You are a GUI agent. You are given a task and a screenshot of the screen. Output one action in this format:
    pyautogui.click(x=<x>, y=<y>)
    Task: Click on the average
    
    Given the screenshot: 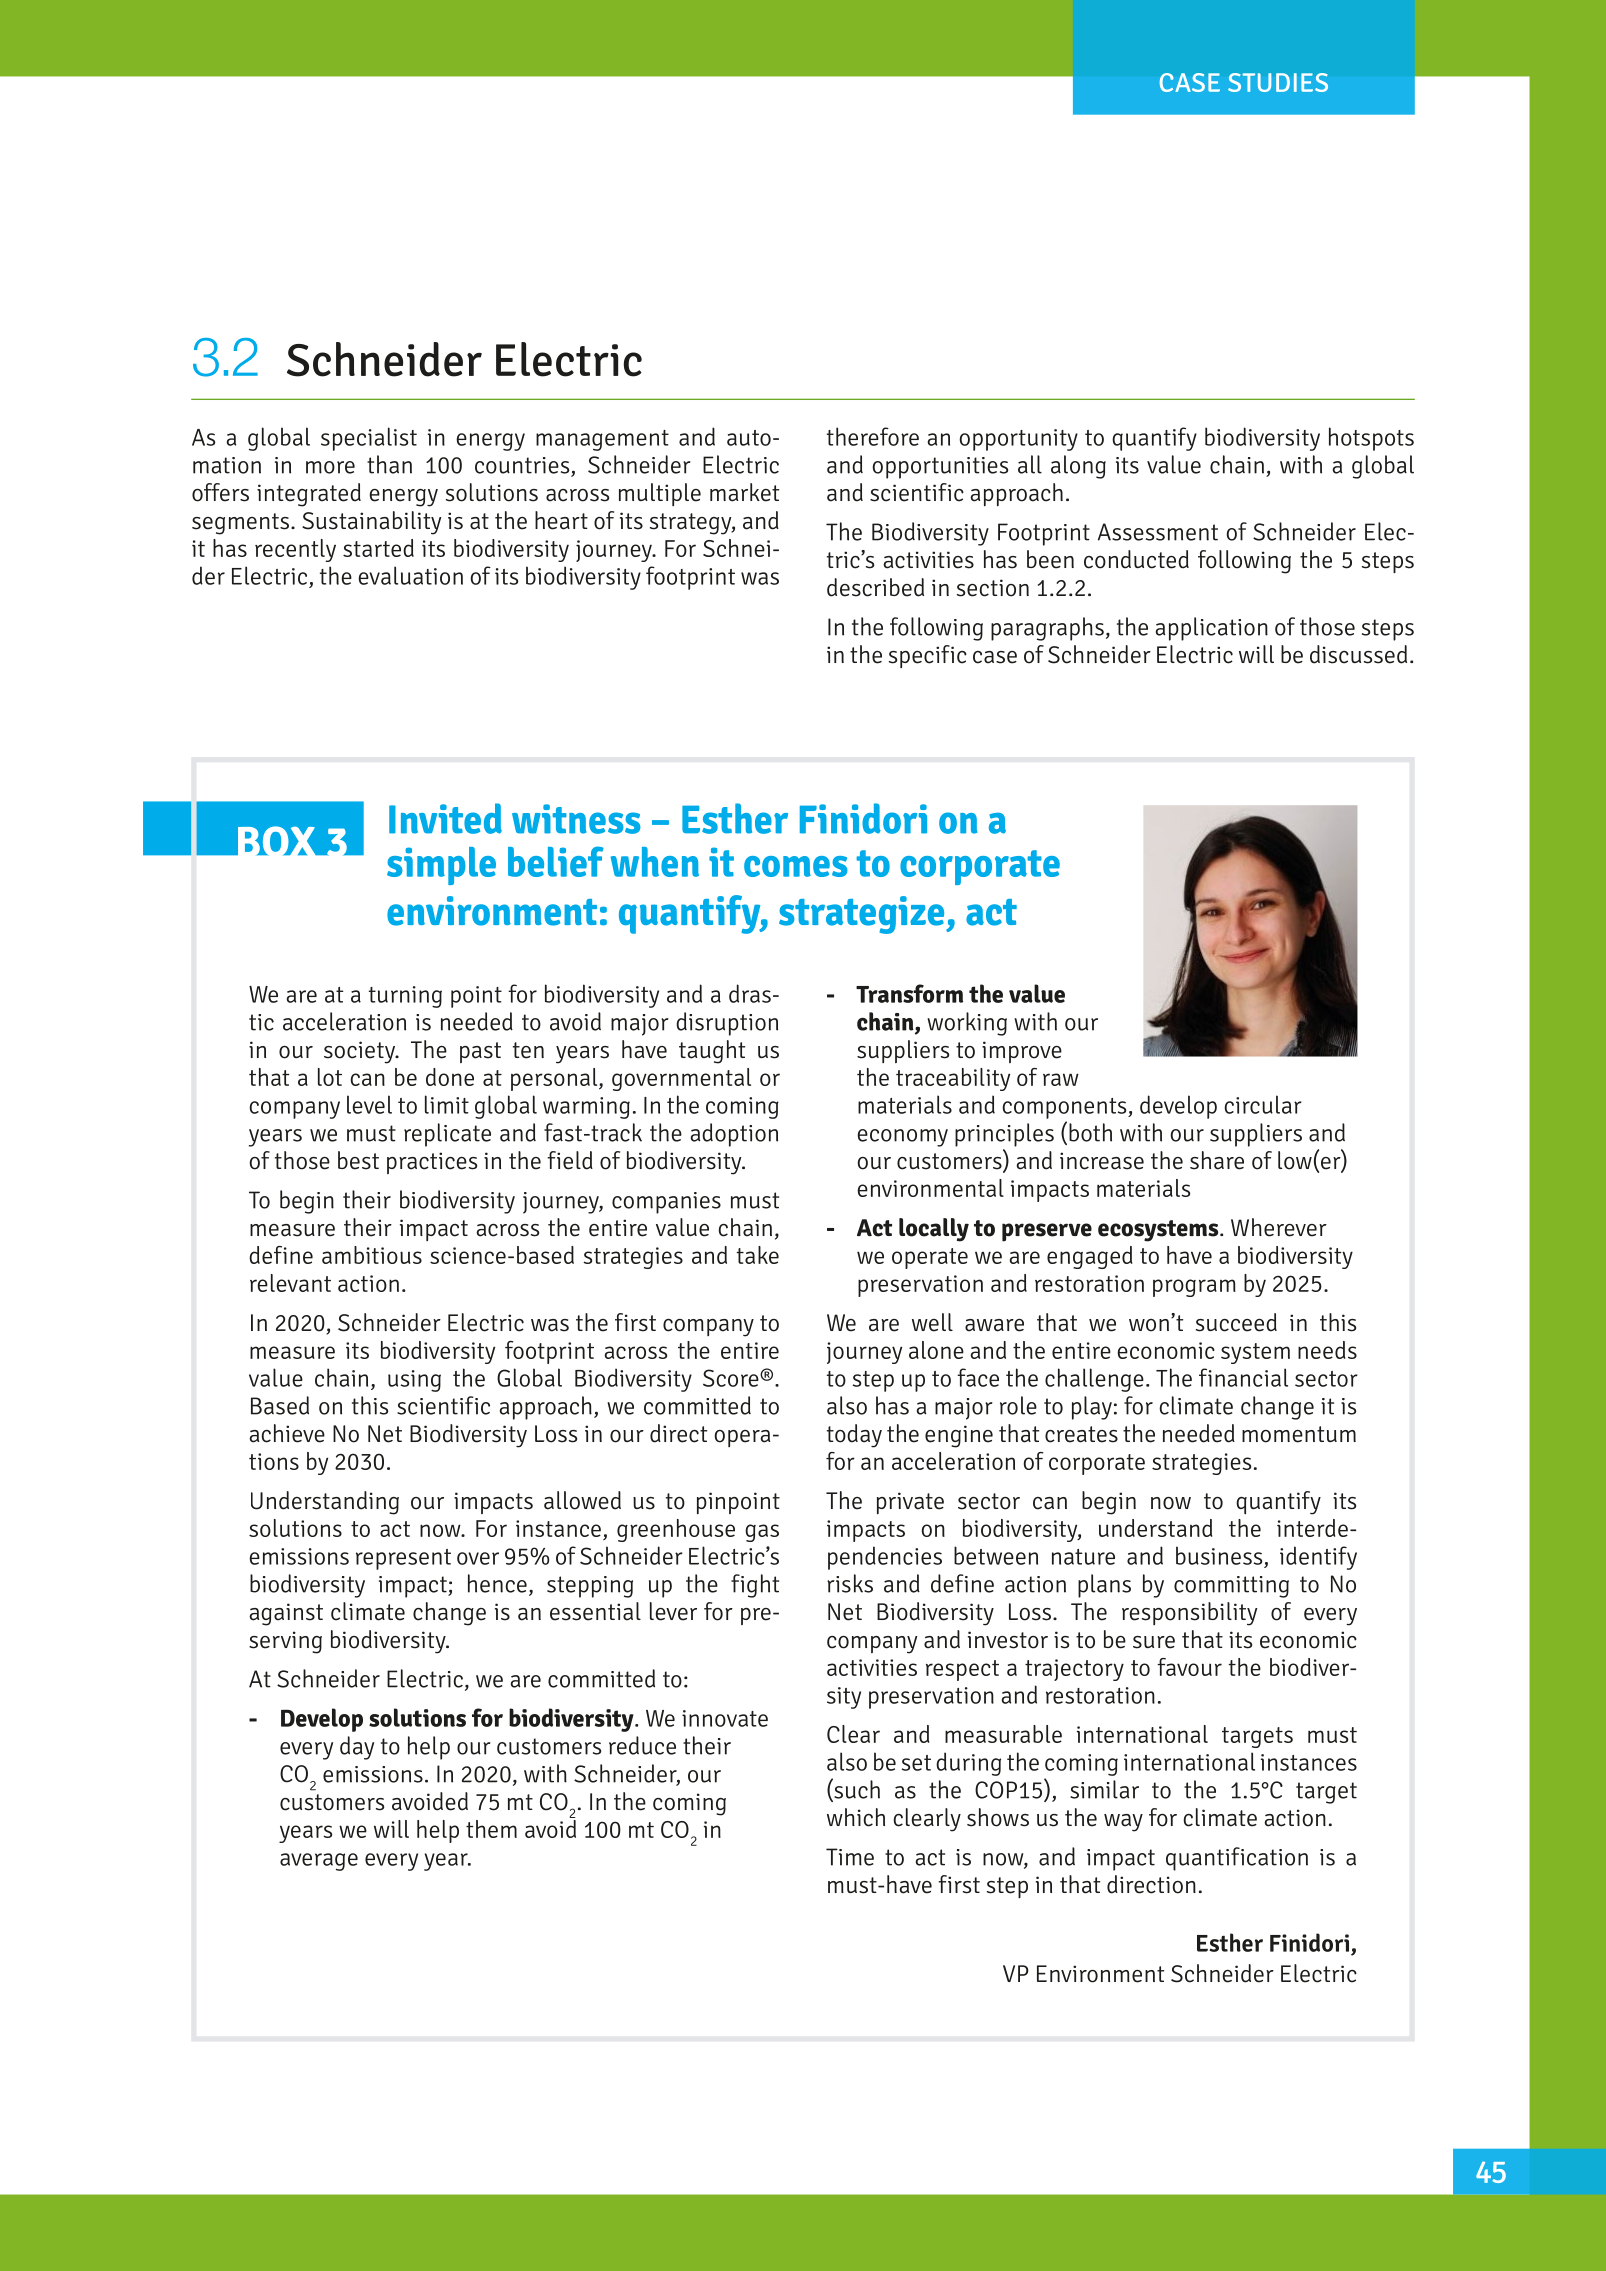 What is the action you would take?
    pyautogui.click(x=319, y=1862)
